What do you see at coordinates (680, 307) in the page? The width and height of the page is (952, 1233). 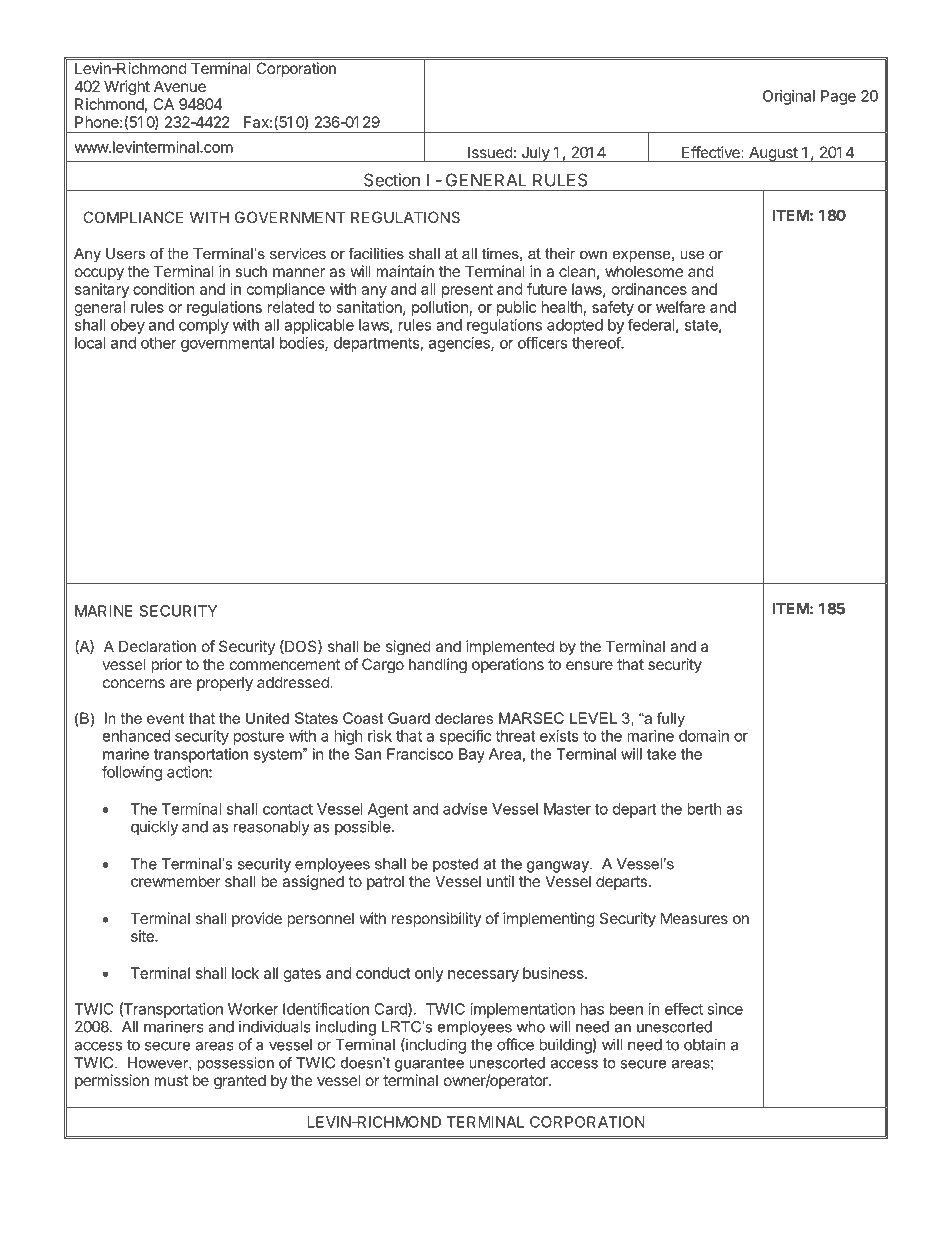 I see `welfare` at bounding box center [680, 307].
